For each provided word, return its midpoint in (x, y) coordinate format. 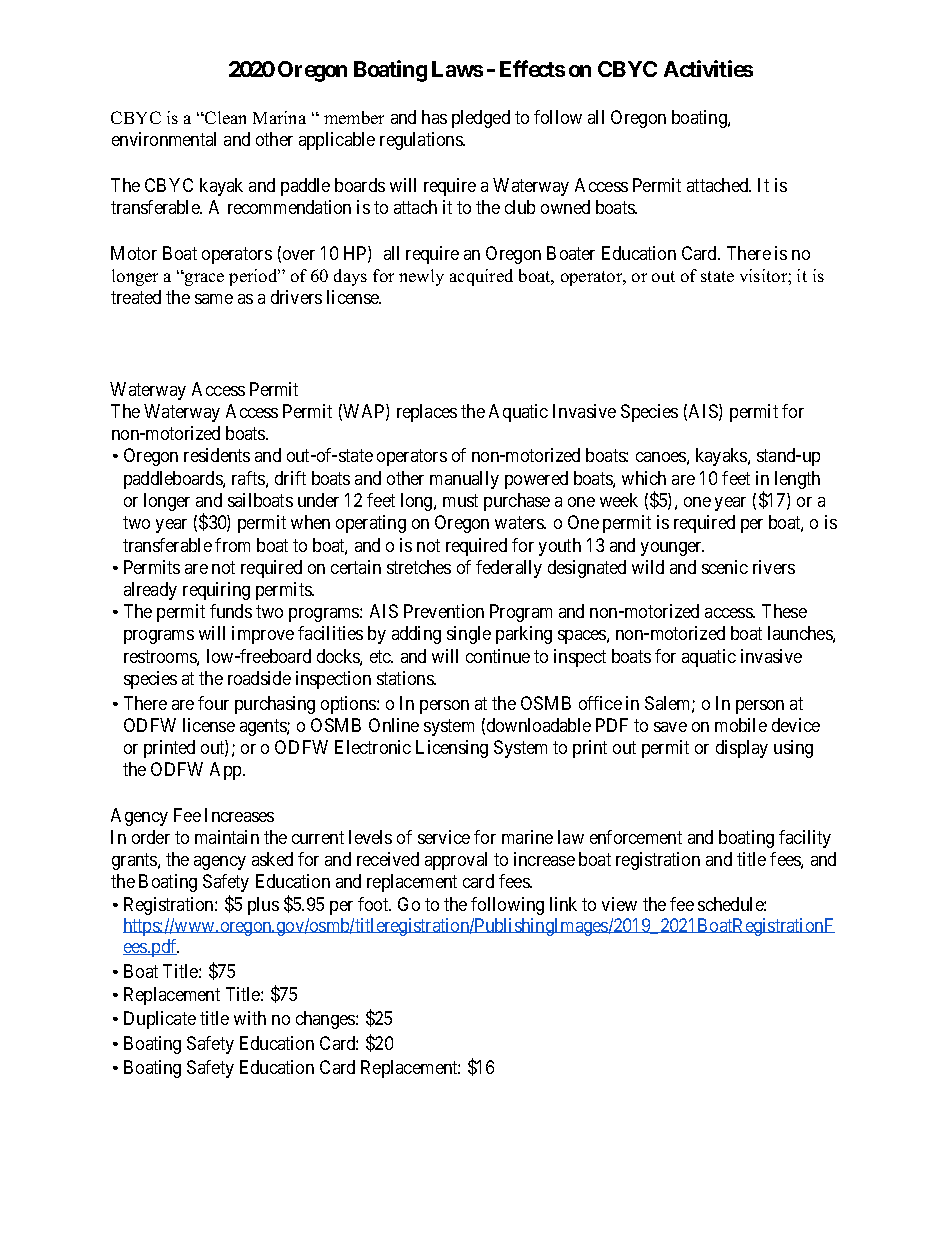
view (619, 904)
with (250, 1018)
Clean (224, 117)
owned (565, 207)
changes (326, 1020)
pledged (481, 119)
